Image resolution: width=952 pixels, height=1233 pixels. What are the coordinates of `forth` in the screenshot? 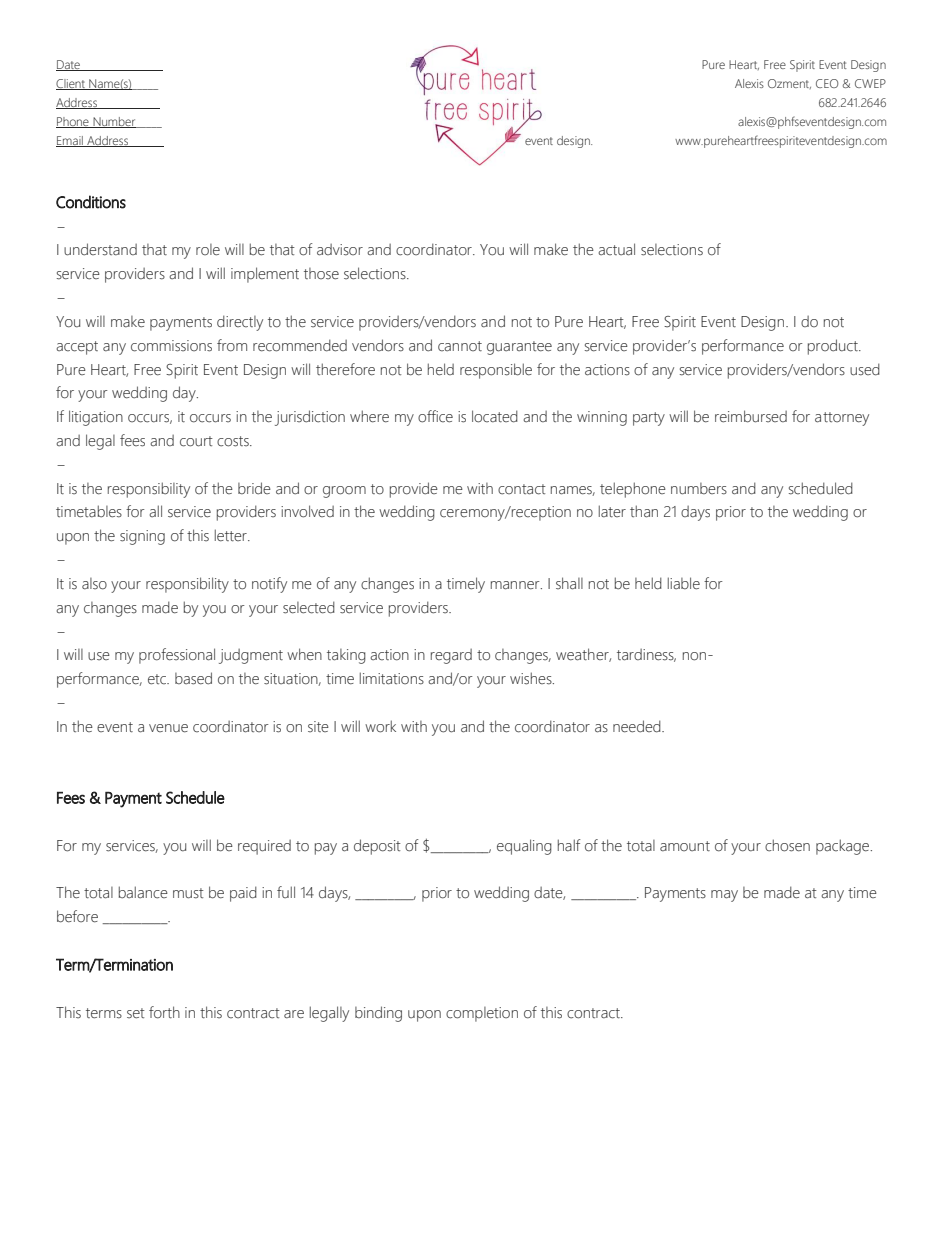 It's located at (164, 1012).
